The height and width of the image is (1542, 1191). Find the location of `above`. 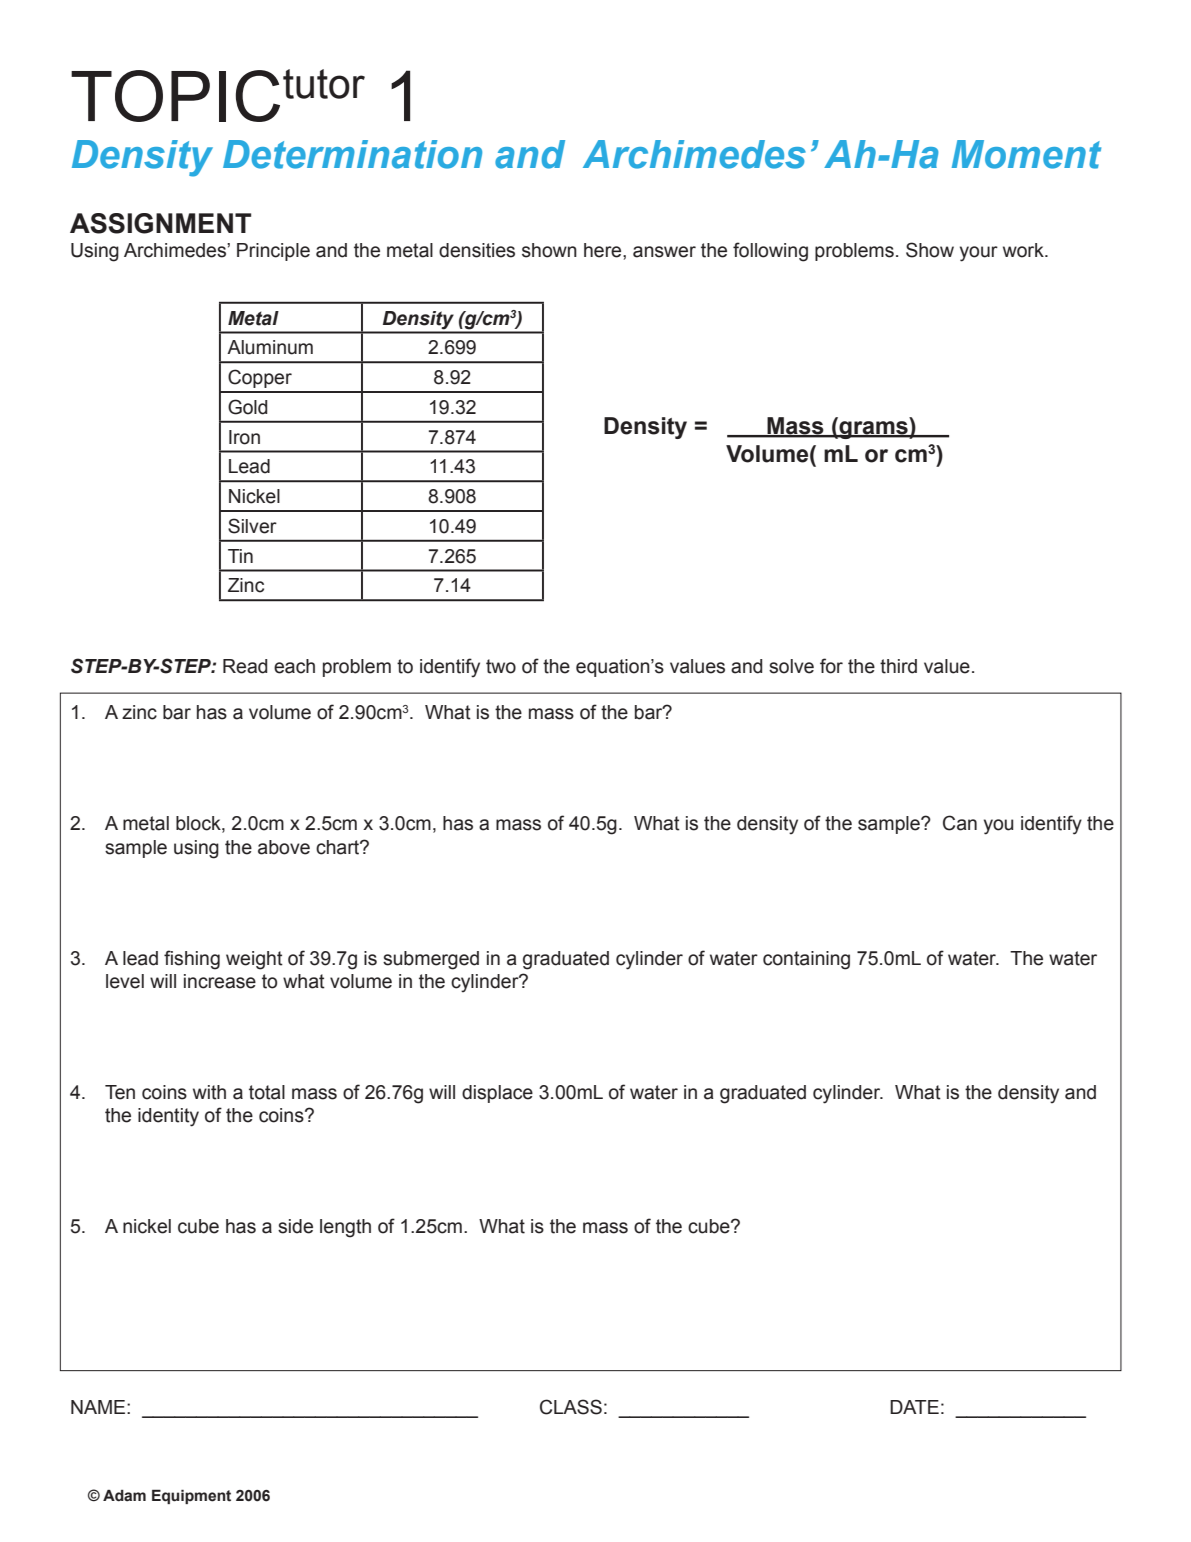

above is located at coordinates (284, 847).
